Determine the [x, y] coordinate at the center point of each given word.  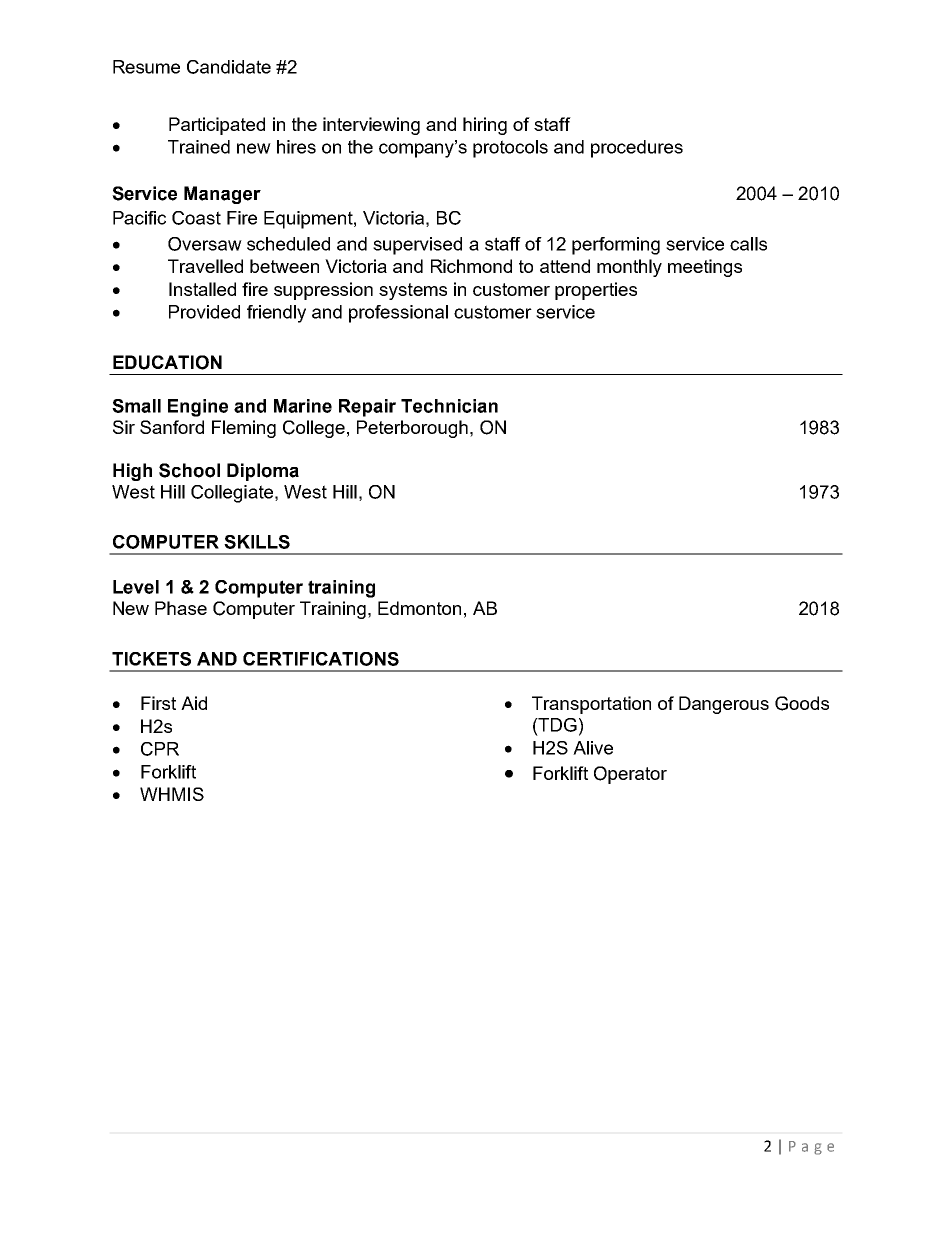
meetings [705, 268]
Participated [217, 126]
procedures [637, 149]
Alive [593, 748]
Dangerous [724, 705]
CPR [160, 749]
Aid [194, 703]
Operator [630, 775]
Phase [181, 608]
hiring [485, 126]
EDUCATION [167, 362]
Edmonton [419, 608]
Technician [449, 406]
